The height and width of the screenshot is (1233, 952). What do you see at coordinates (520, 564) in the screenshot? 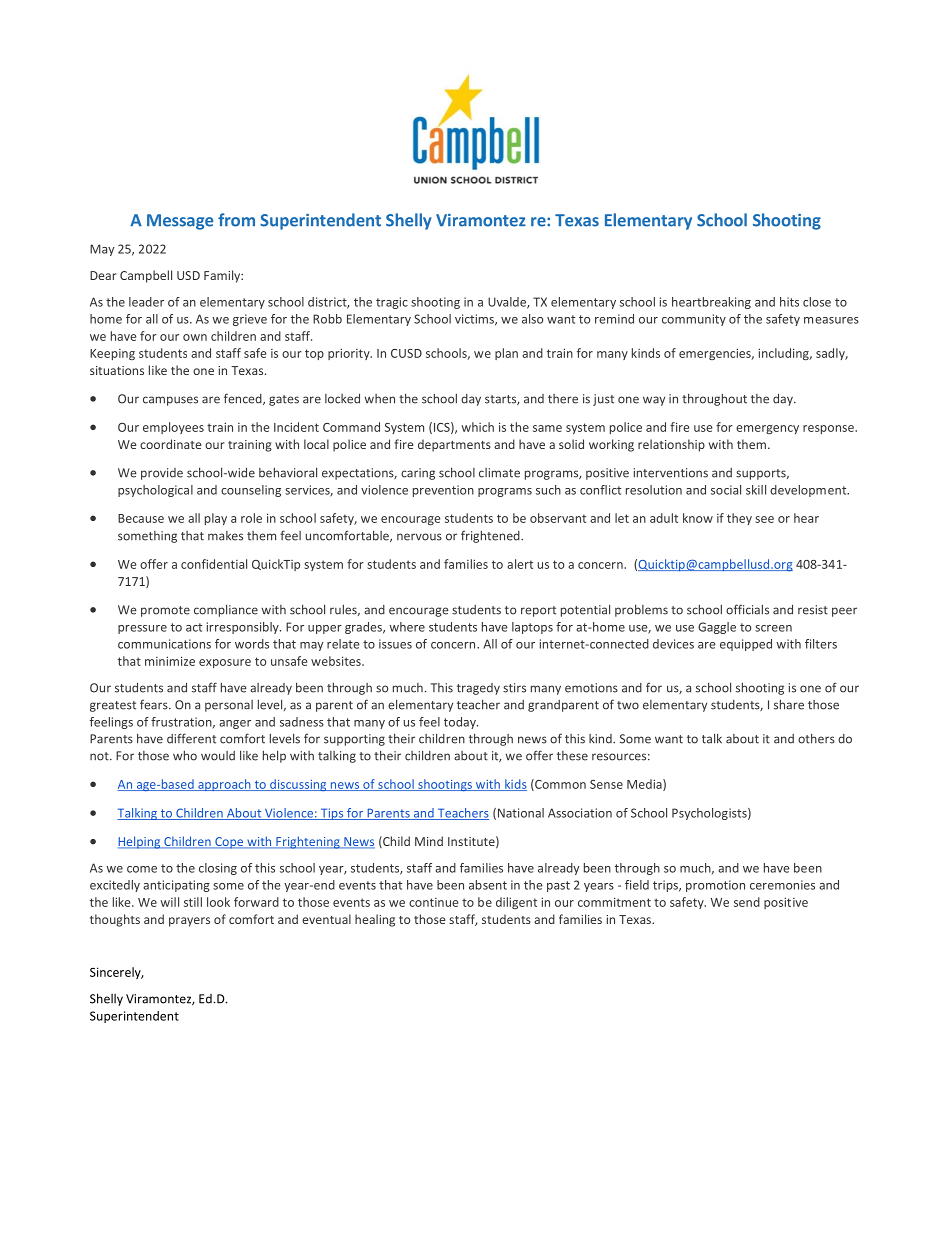
I see `alert` at bounding box center [520, 564].
